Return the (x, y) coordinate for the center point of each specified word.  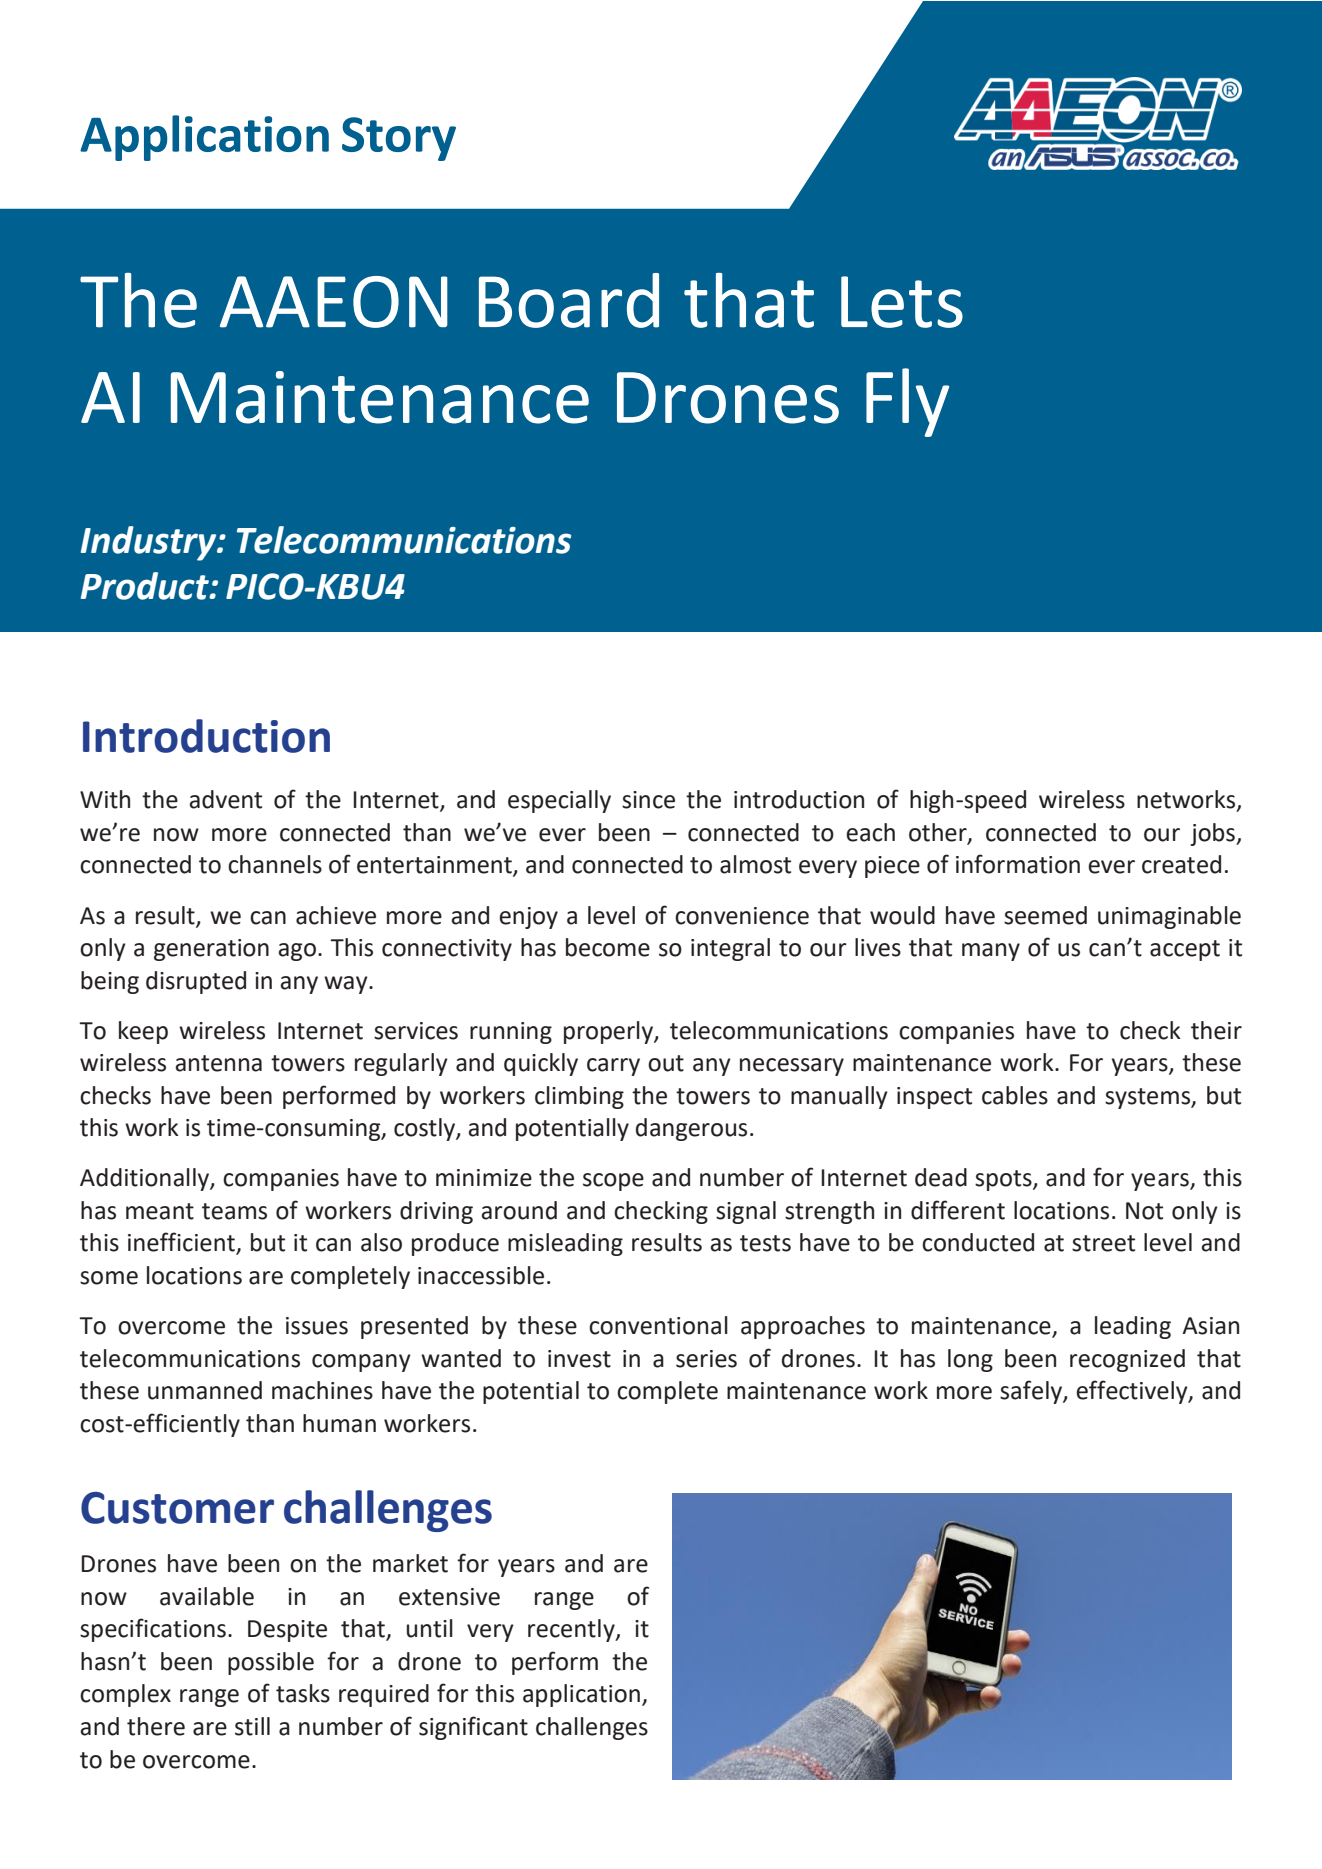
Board (569, 300)
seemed (1045, 915)
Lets (902, 302)
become (608, 947)
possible (271, 1663)
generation (211, 950)
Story (399, 139)
